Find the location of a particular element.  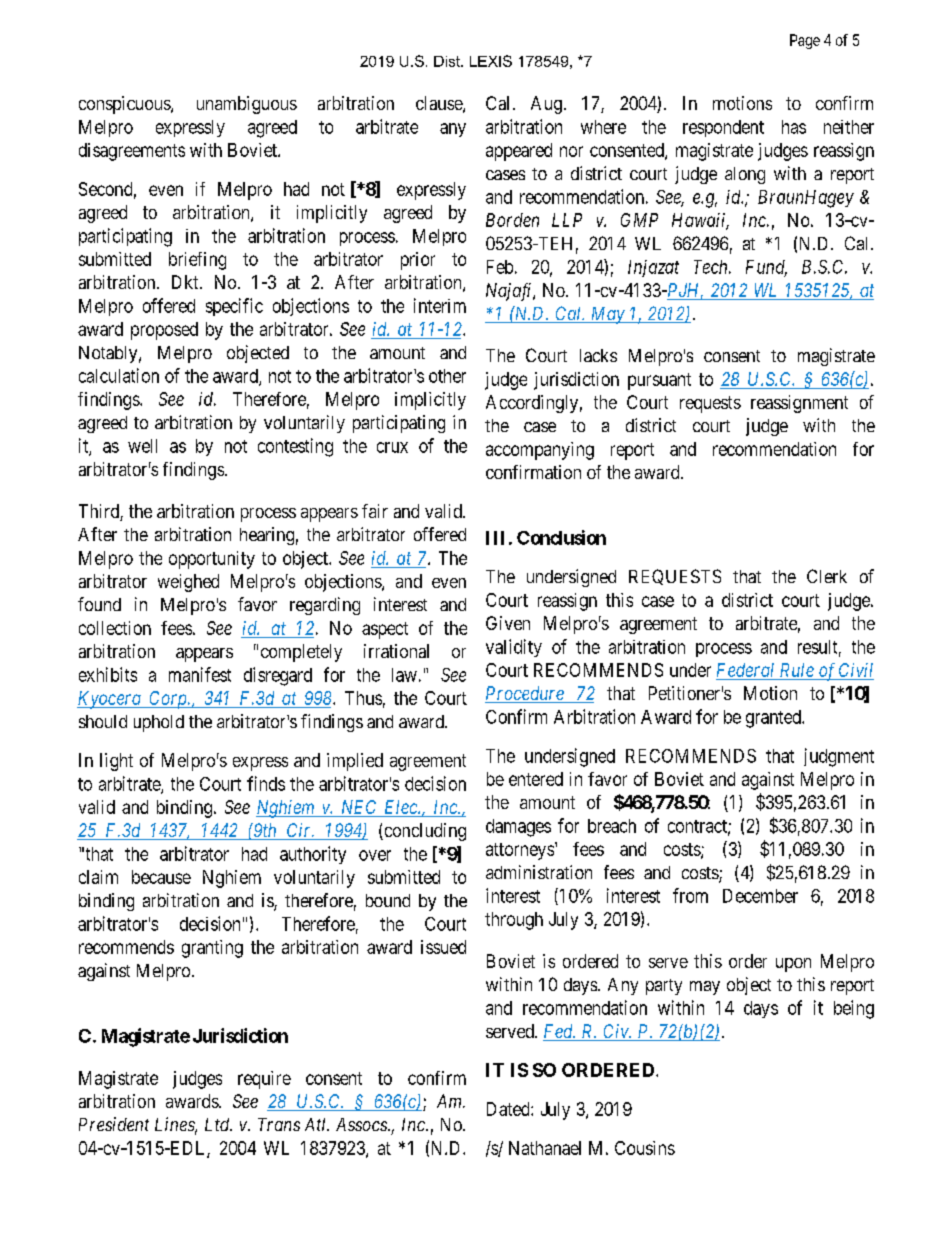

Ltd is located at coordinates (218, 1124).
